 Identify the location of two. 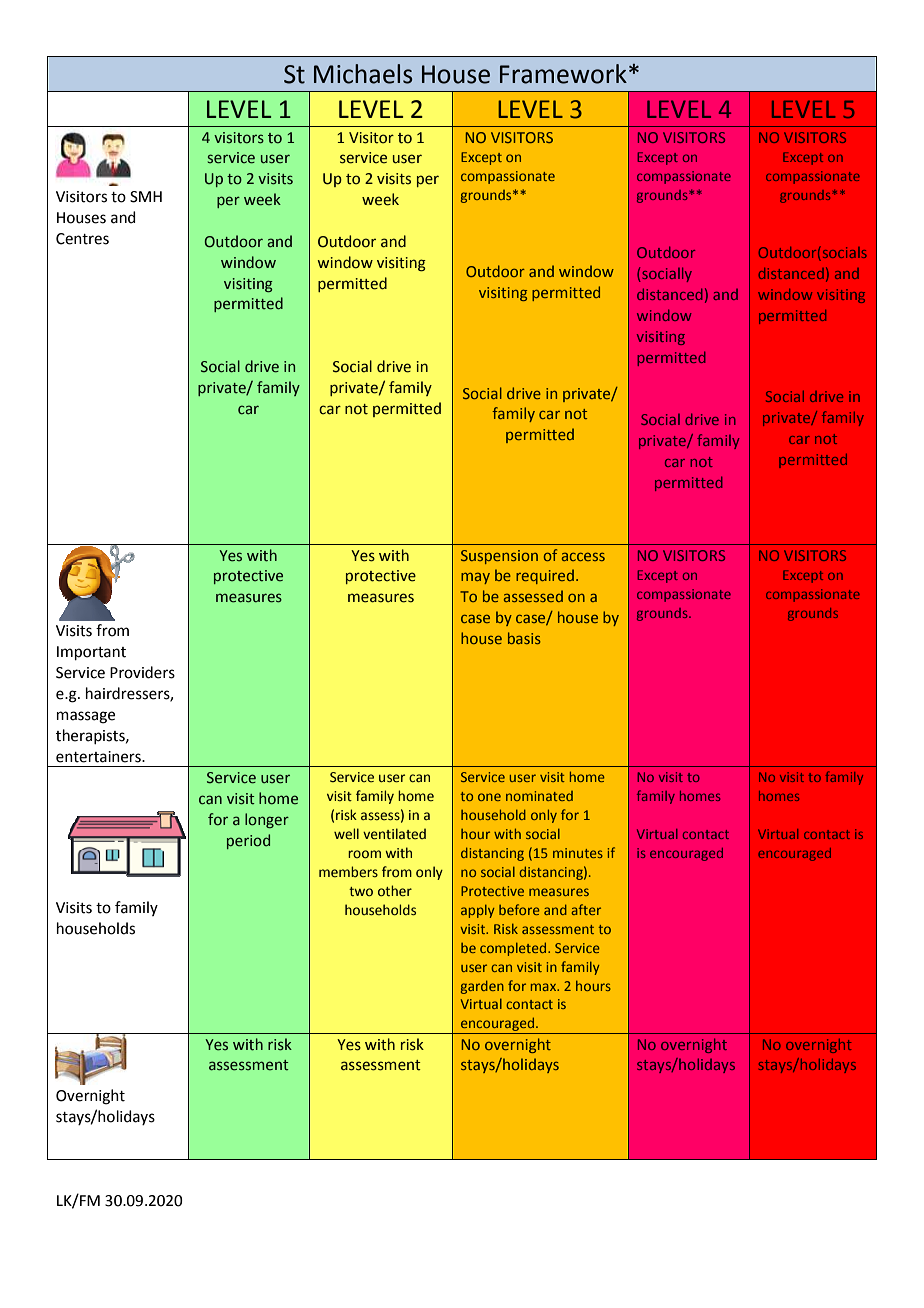
(361, 891).
